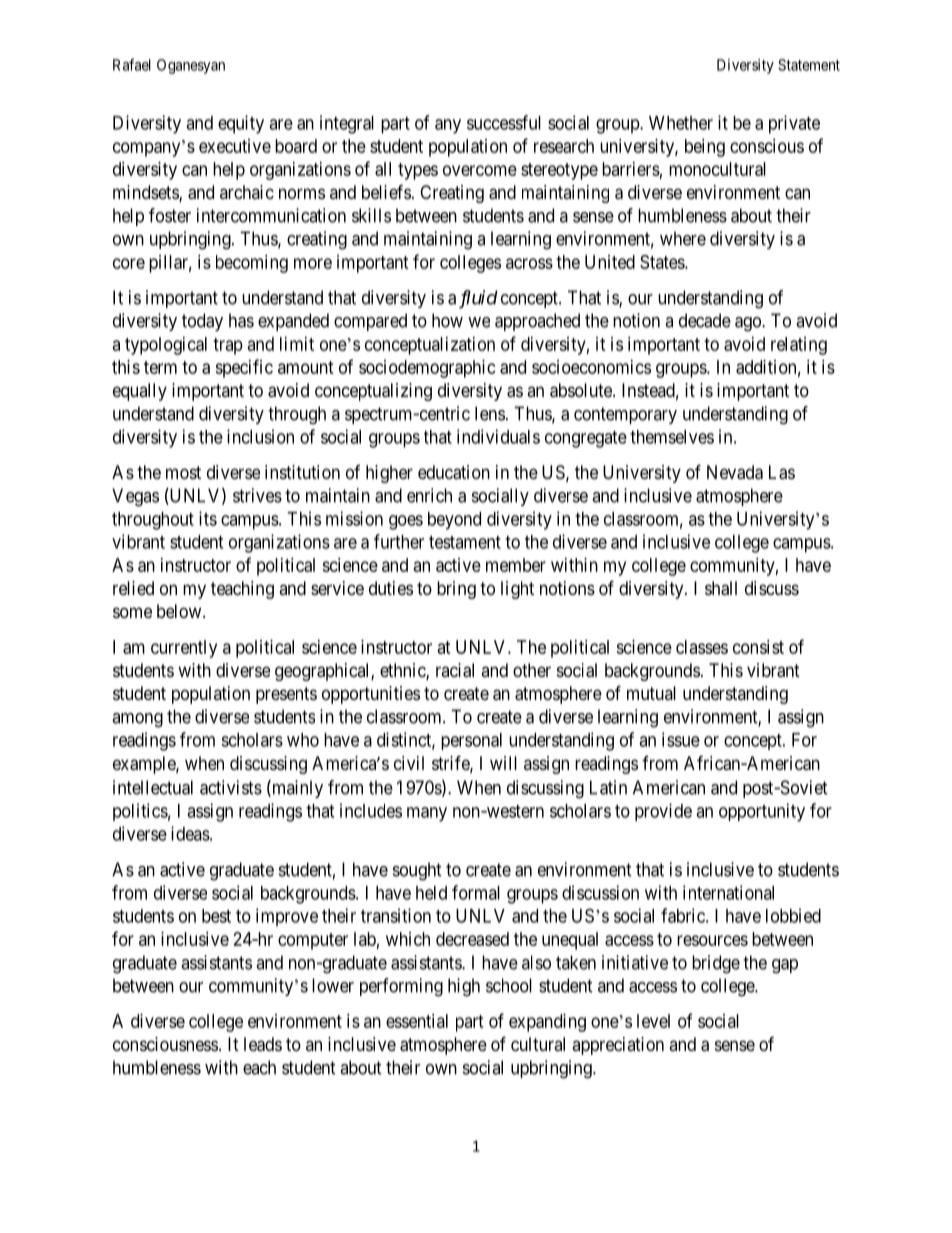 The image size is (952, 1233). What do you see at coordinates (244, 368) in the screenshot?
I see `specific` at bounding box center [244, 368].
